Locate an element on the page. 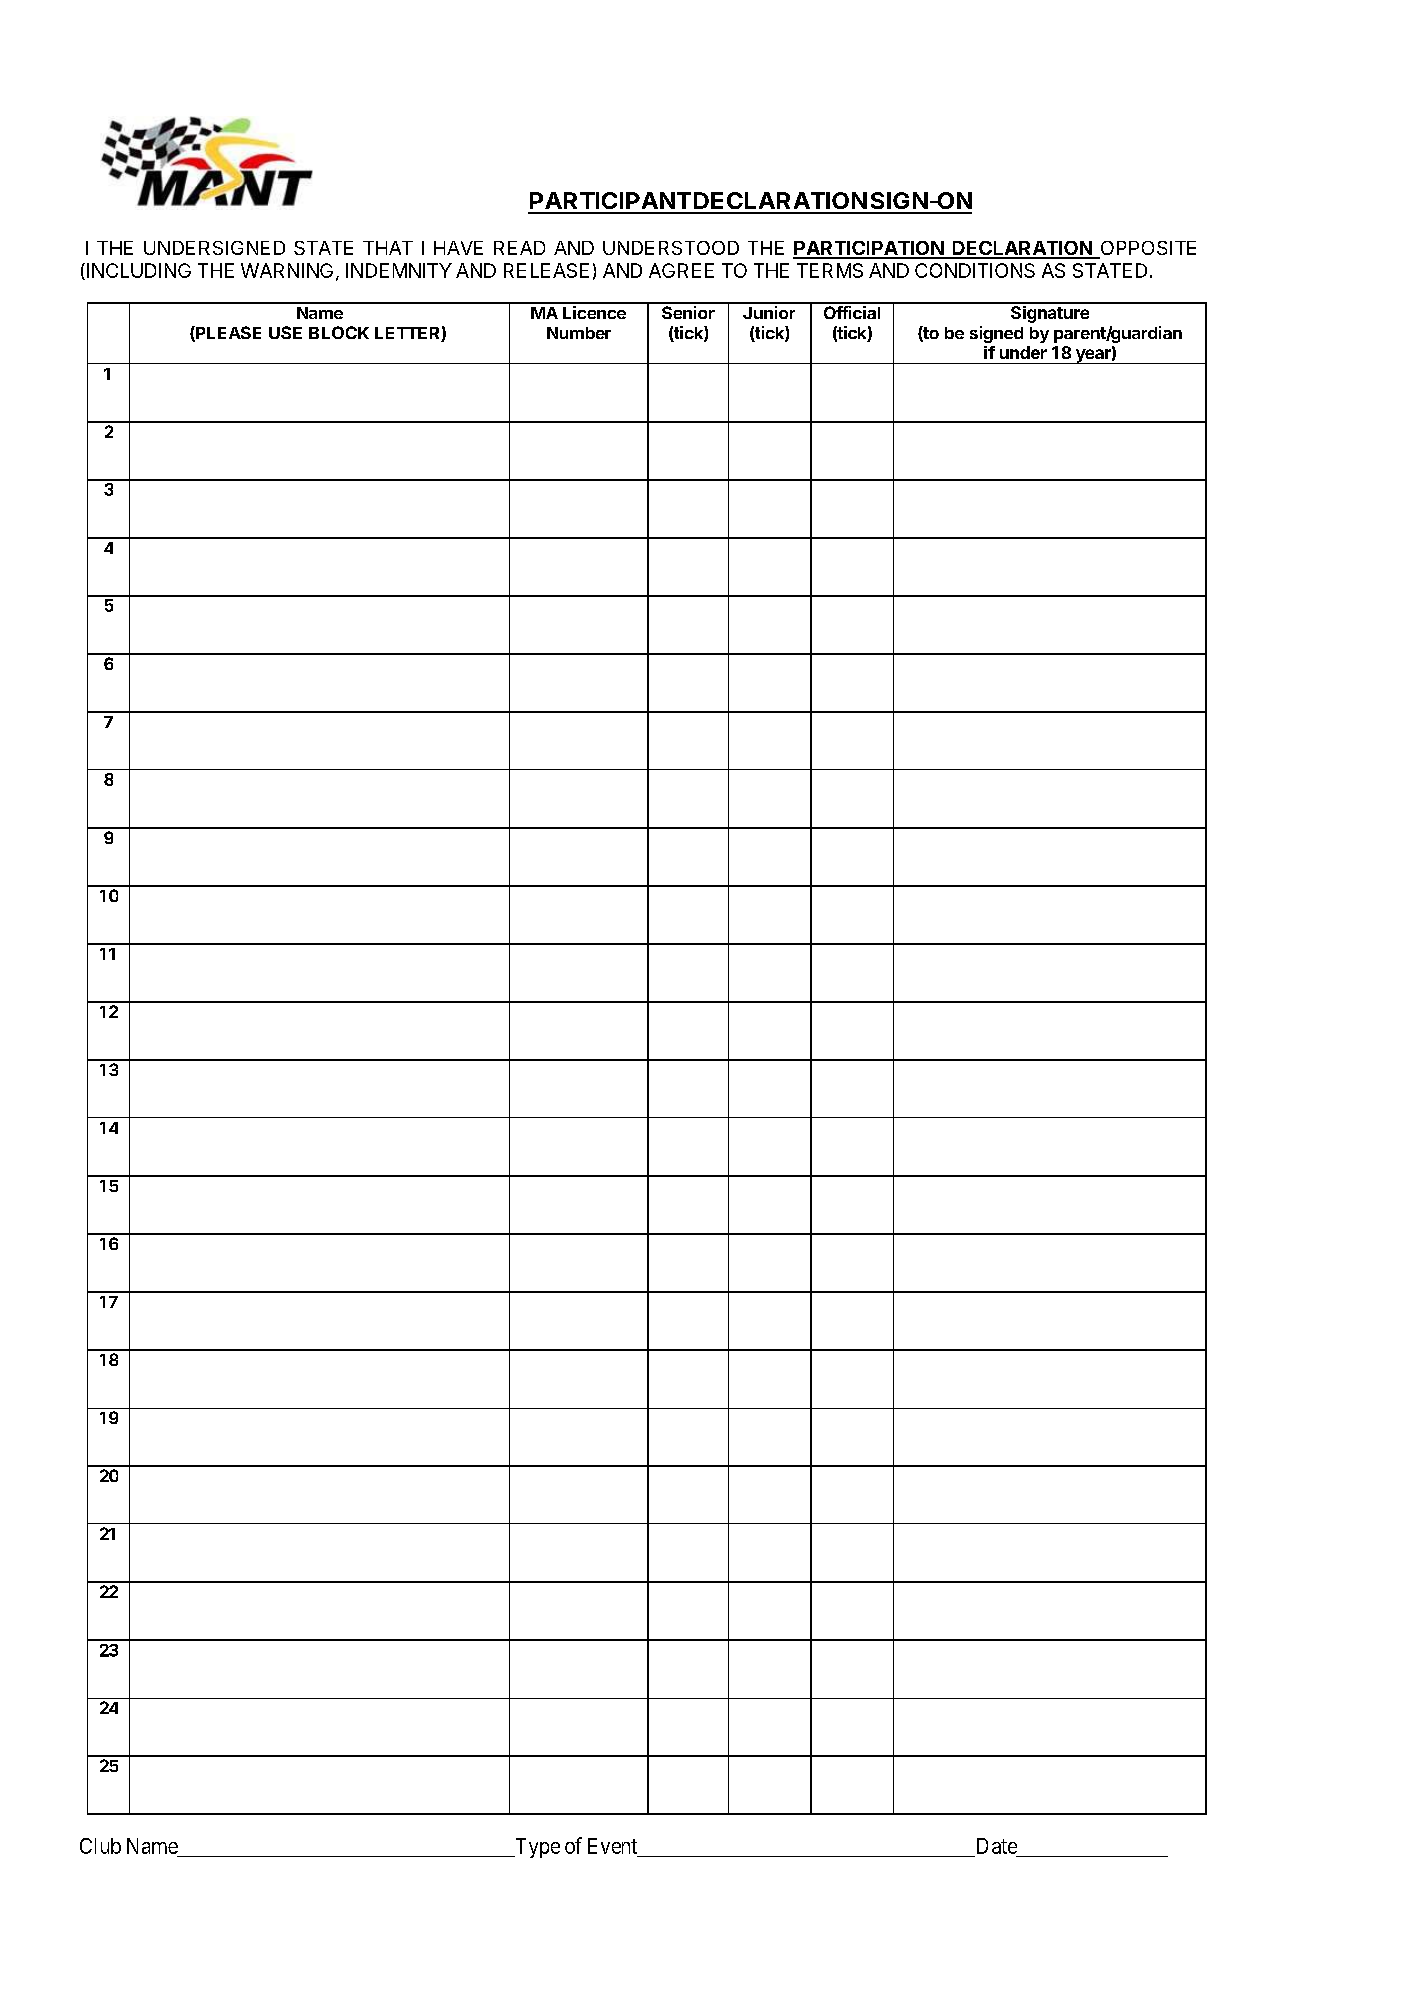  TERMS is located at coordinates (830, 270).
